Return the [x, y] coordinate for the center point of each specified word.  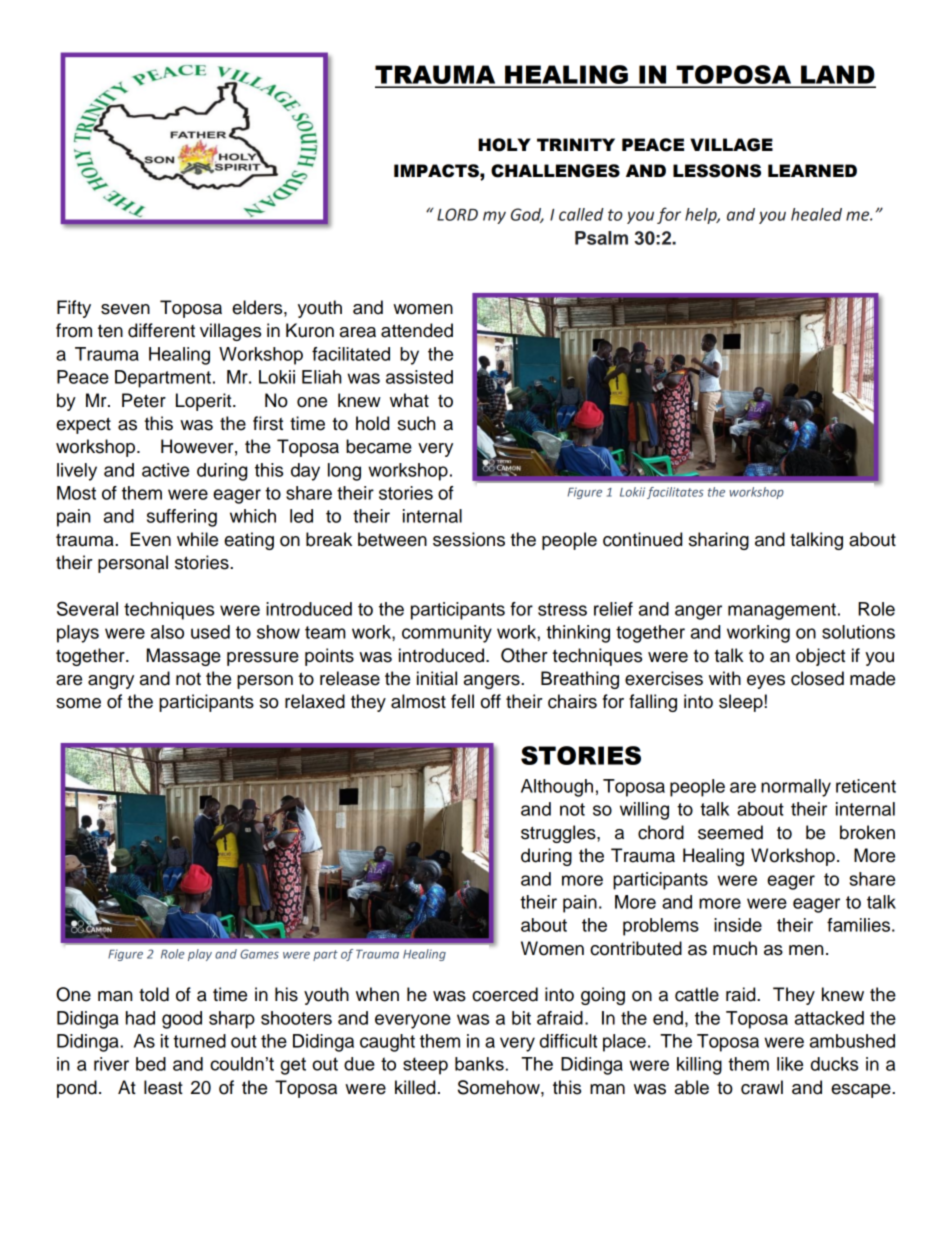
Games [259, 954]
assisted [419, 377]
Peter [144, 400]
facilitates [675, 493]
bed [151, 1064]
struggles [559, 834]
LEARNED [812, 170]
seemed [730, 832]
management [782, 611]
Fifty [74, 309]
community [447, 634]
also [167, 632]
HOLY [504, 145]
